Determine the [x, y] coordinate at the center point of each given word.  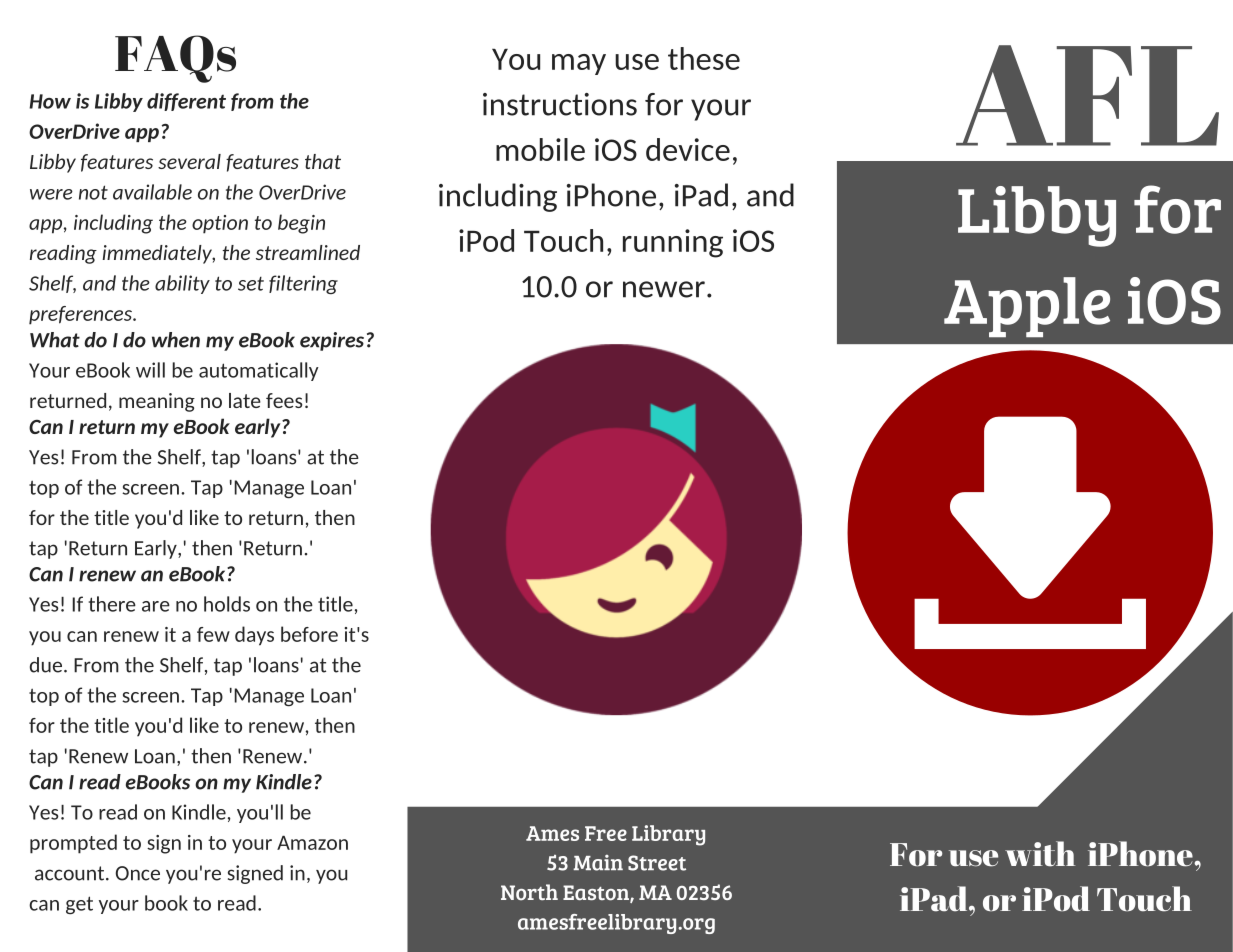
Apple [1027, 307]
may [579, 64]
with [1040, 854]
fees [284, 400]
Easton [597, 894]
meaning [157, 402]
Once [138, 873]
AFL [1087, 95]
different [186, 102]
